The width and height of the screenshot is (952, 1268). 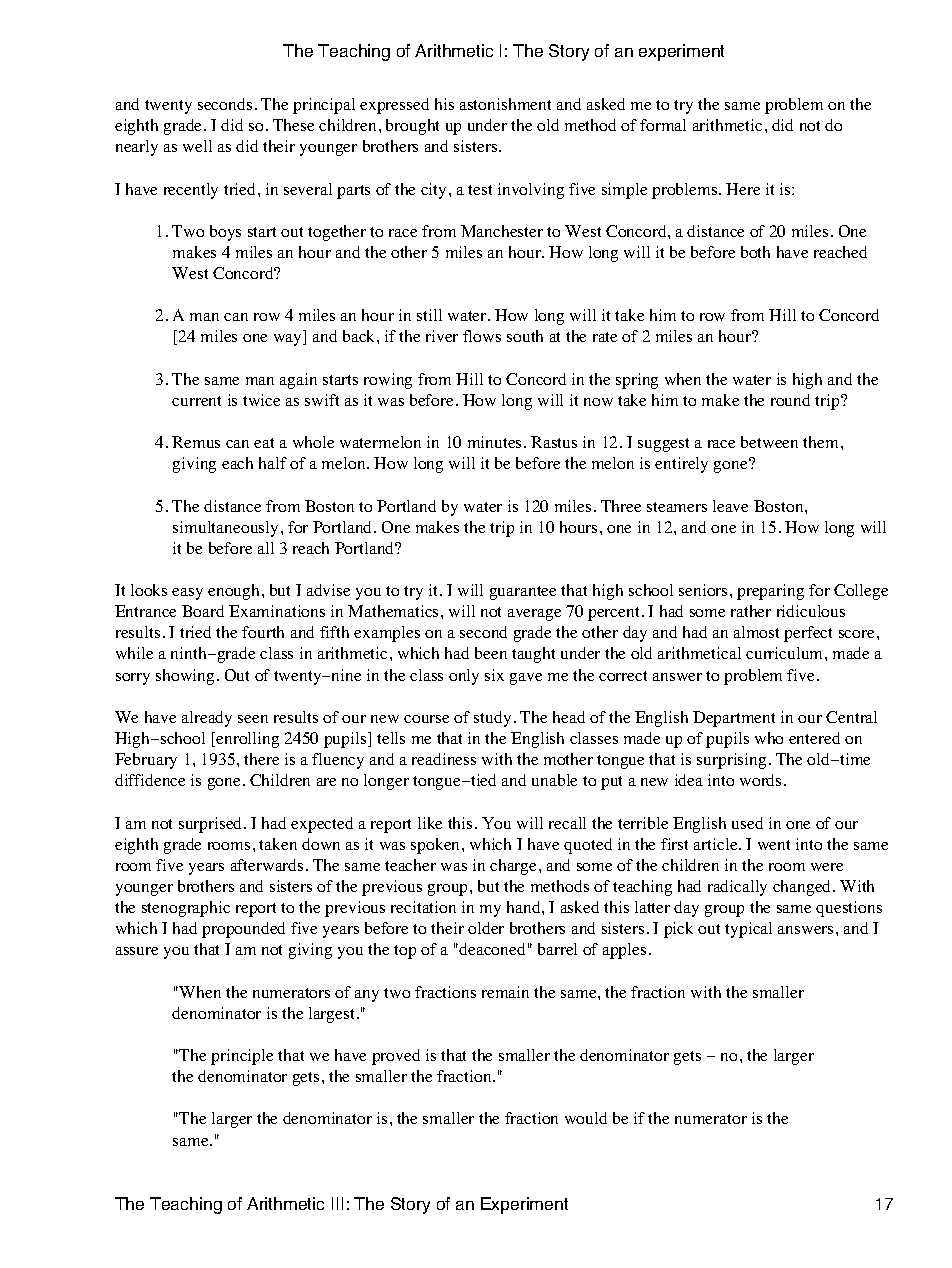 I want to click on formal, so click(x=663, y=125).
